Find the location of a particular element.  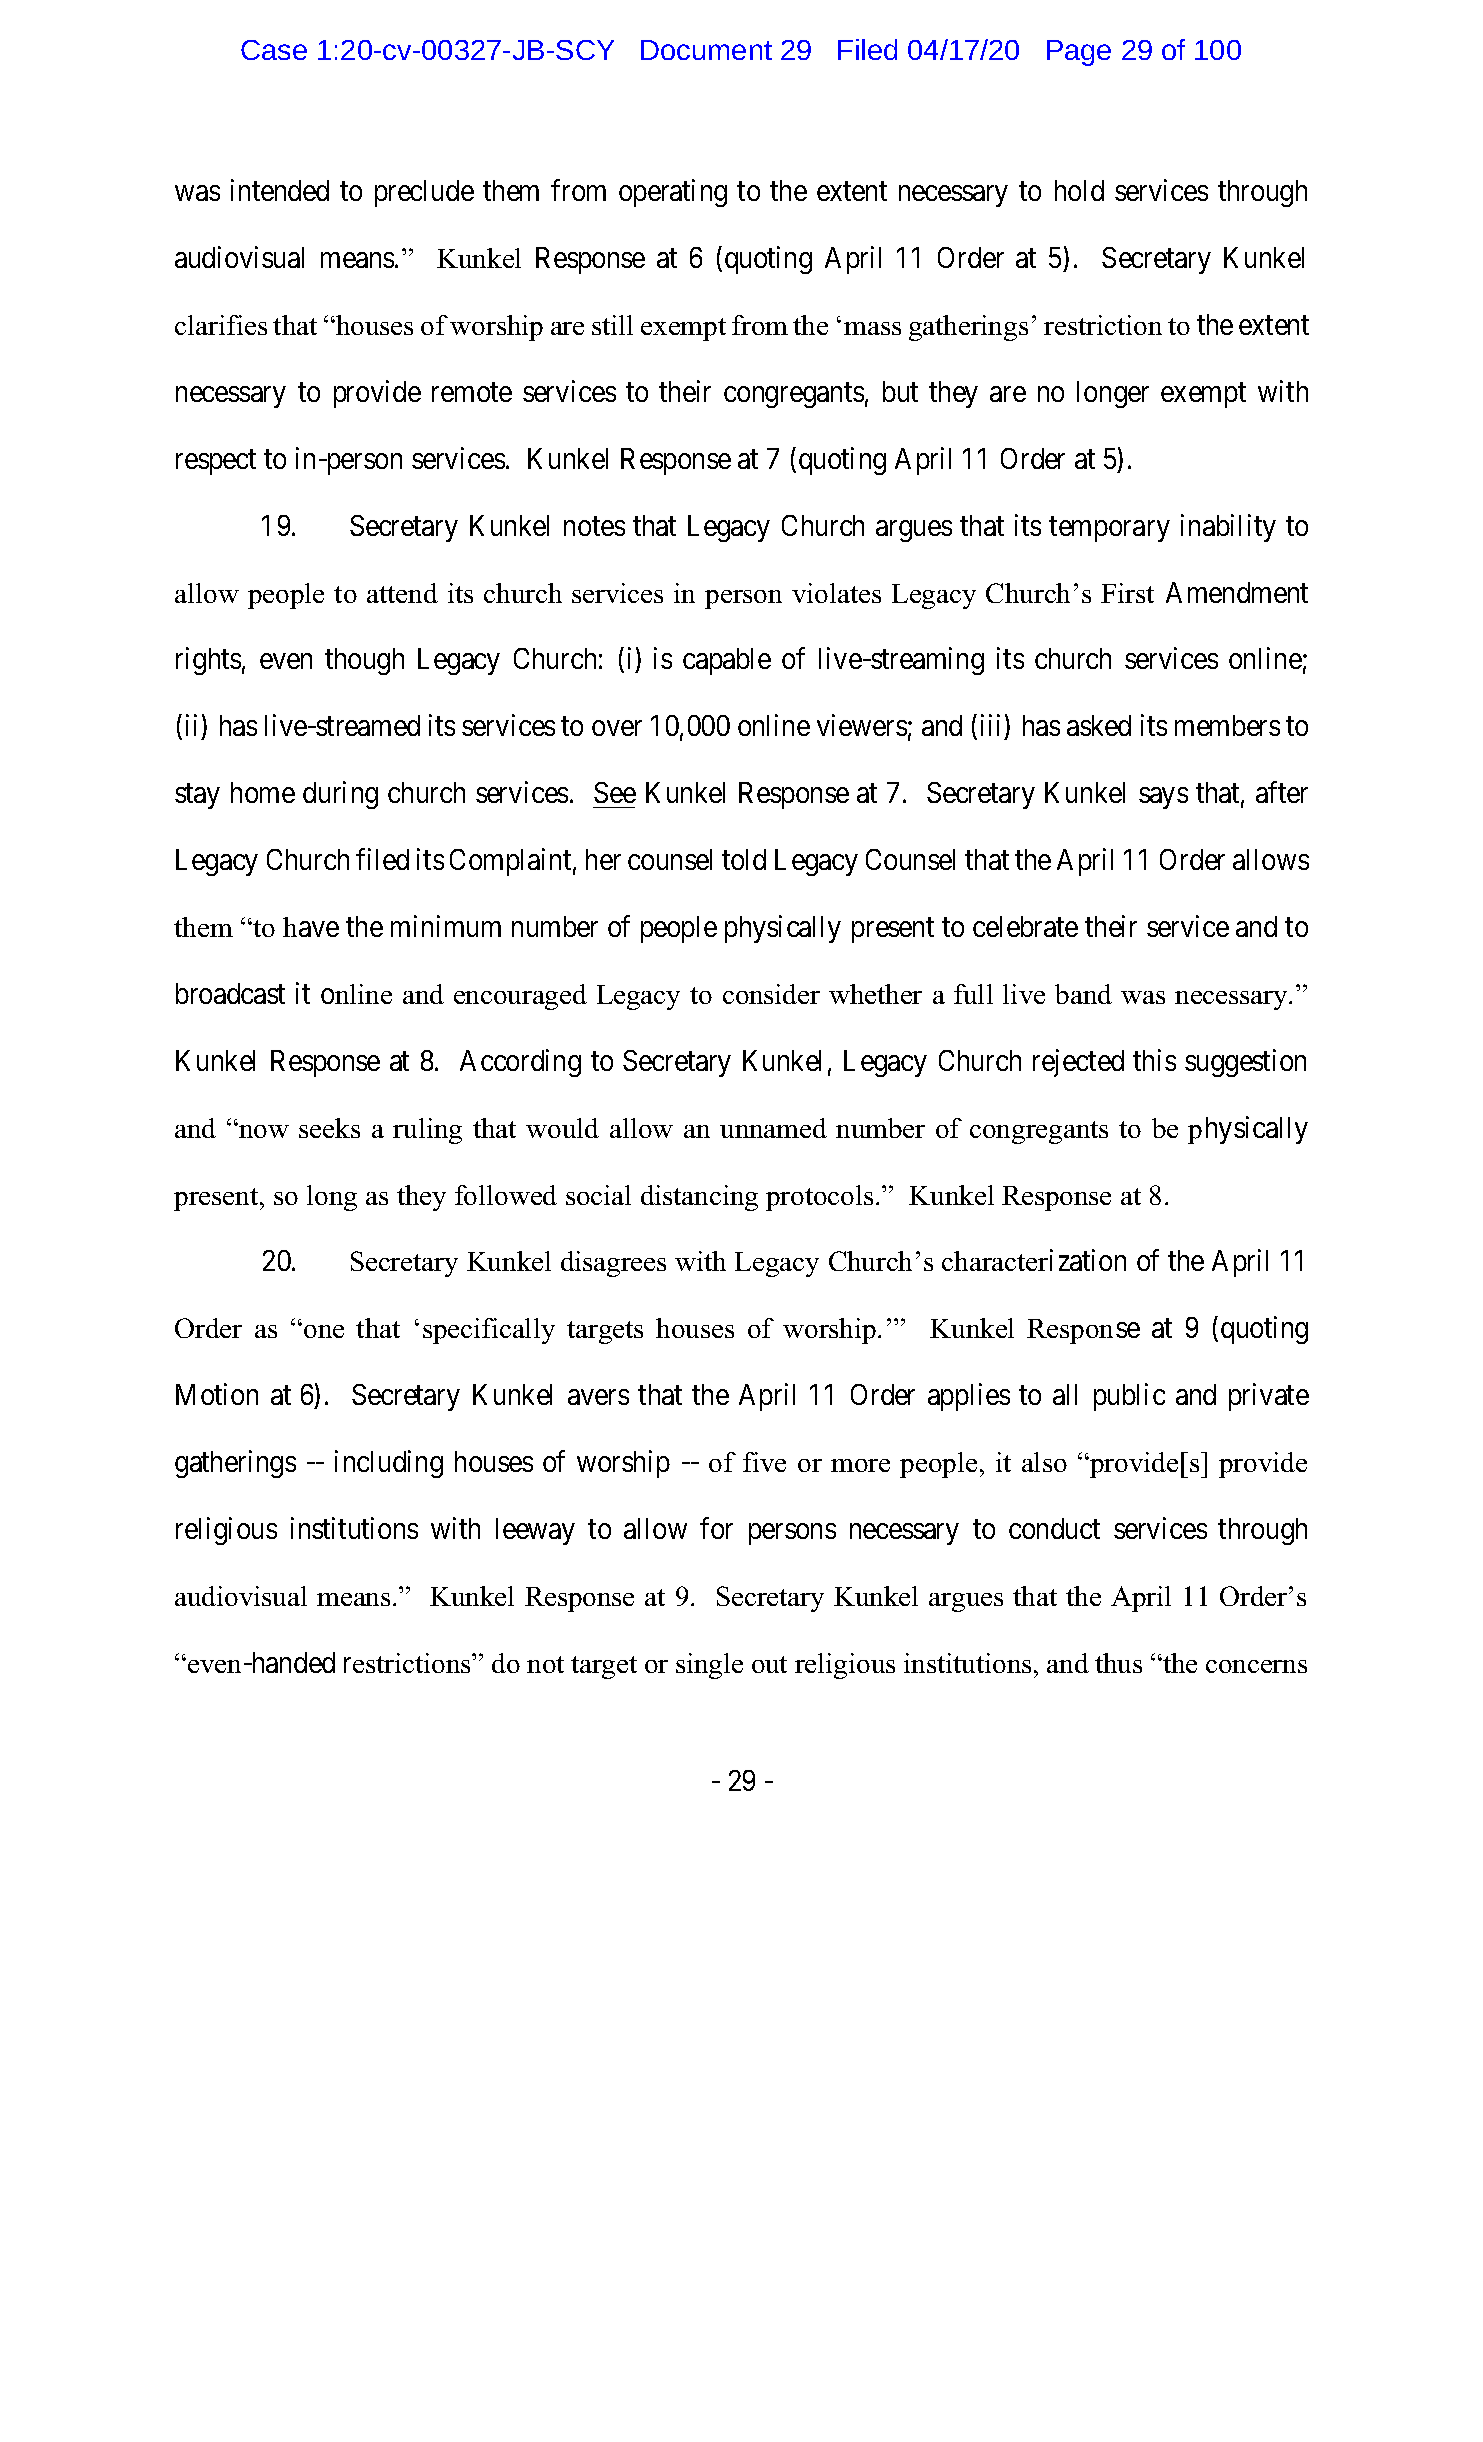

out is located at coordinates (769, 1664).
